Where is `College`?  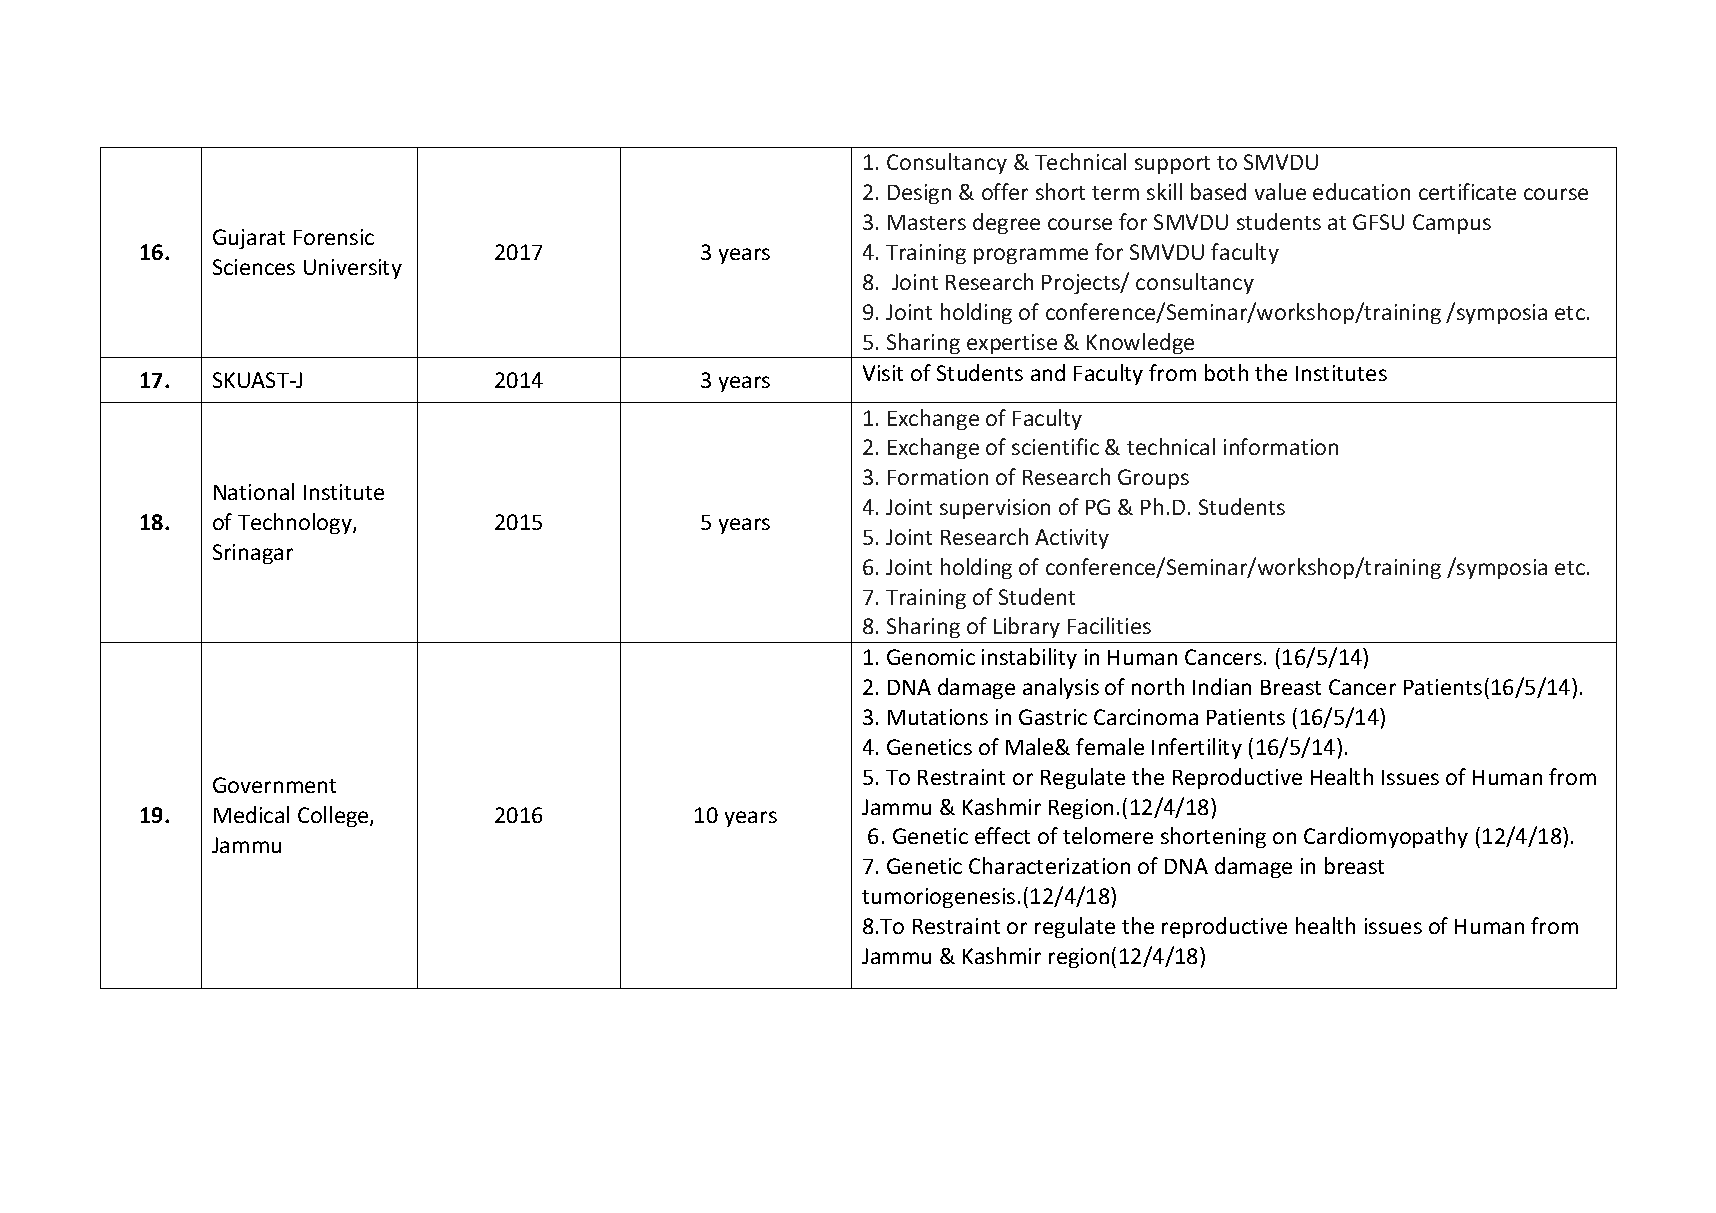
College is located at coordinates (334, 816).
